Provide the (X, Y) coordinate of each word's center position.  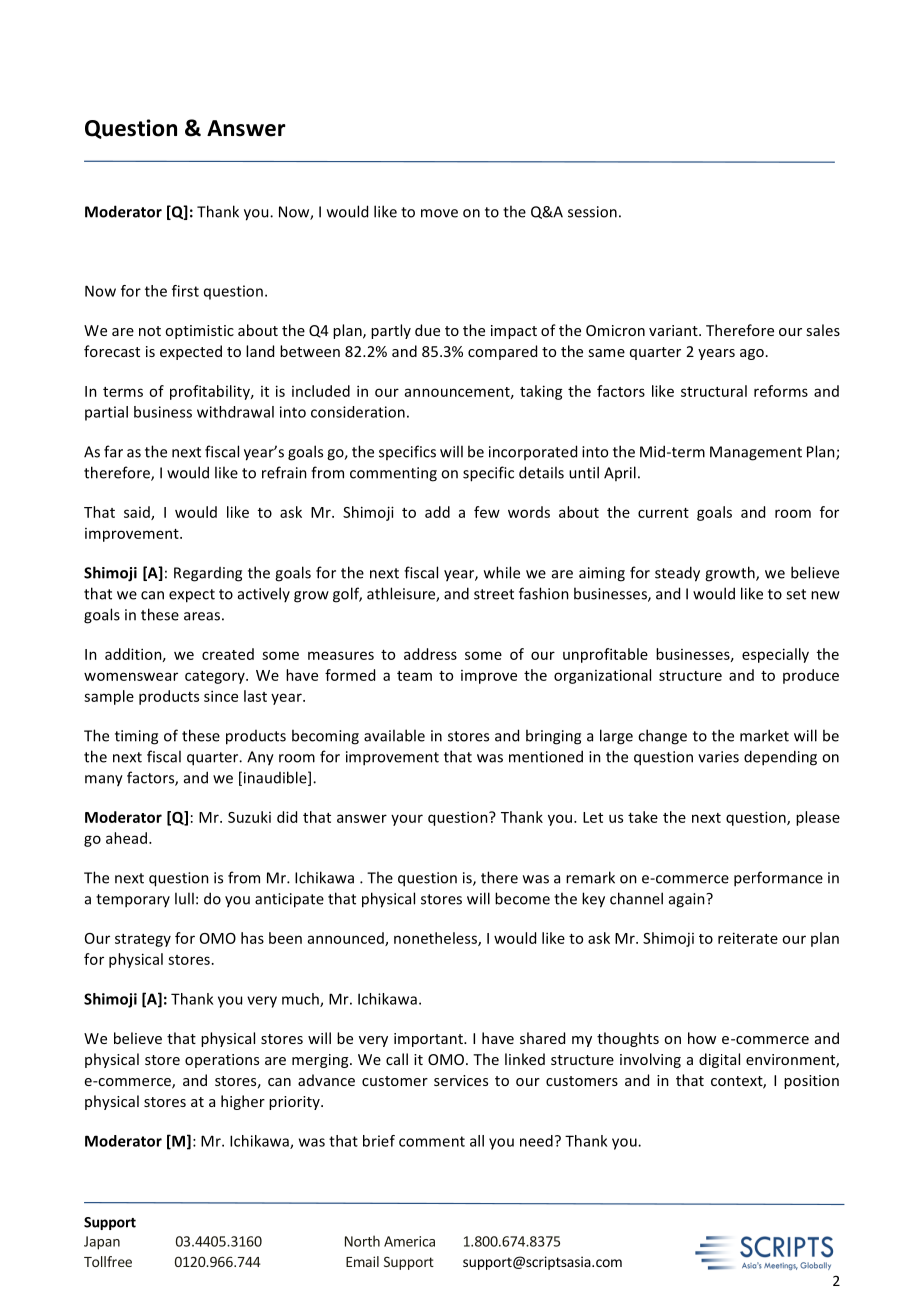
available (394, 735)
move (439, 213)
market (764, 735)
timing (136, 737)
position (811, 1082)
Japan (102, 1243)
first (185, 291)
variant (674, 330)
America (409, 1241)
